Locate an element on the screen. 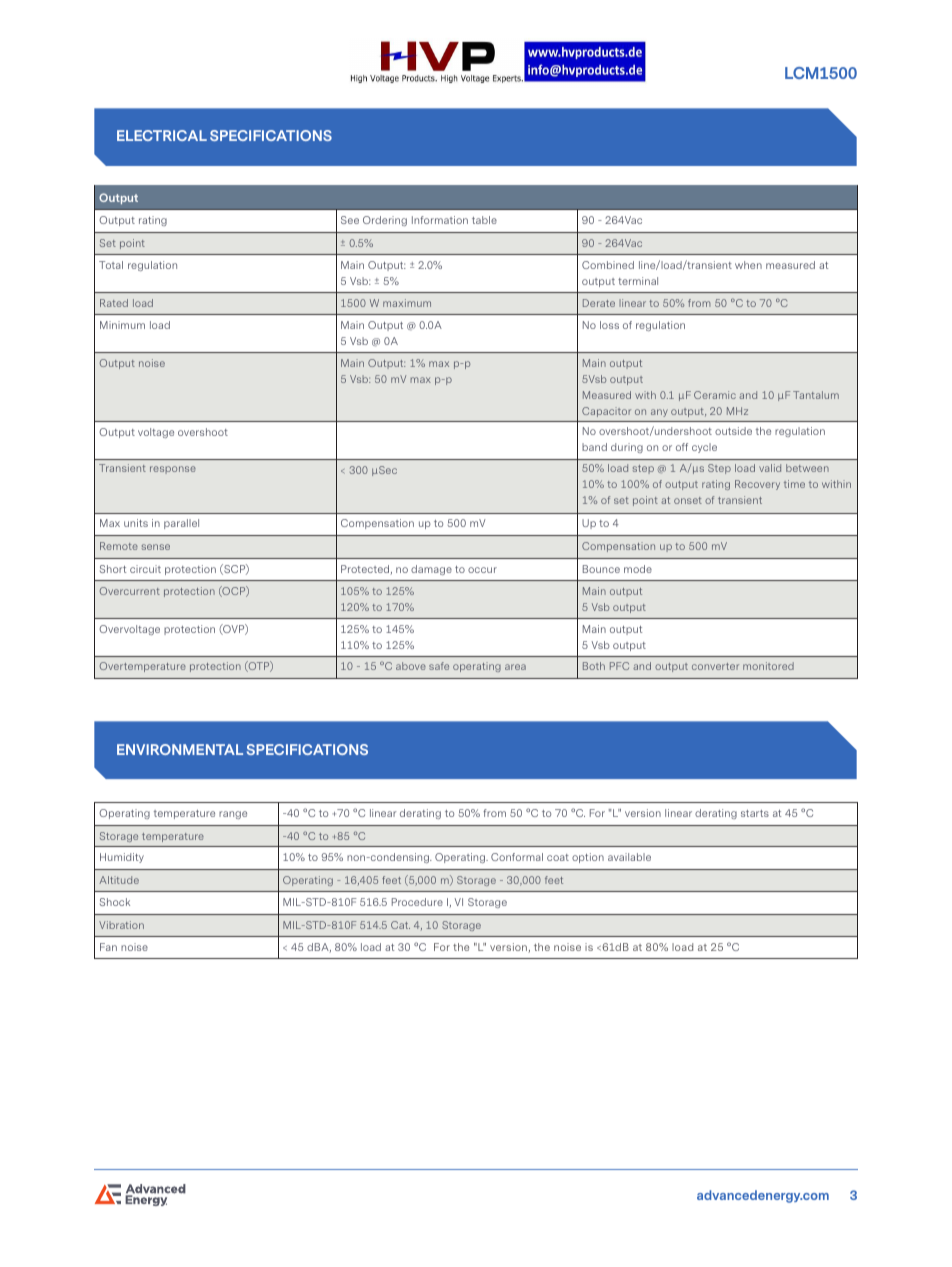 This screenshot has height=1267, width=952. converter is located at coordinates (715, 666).
